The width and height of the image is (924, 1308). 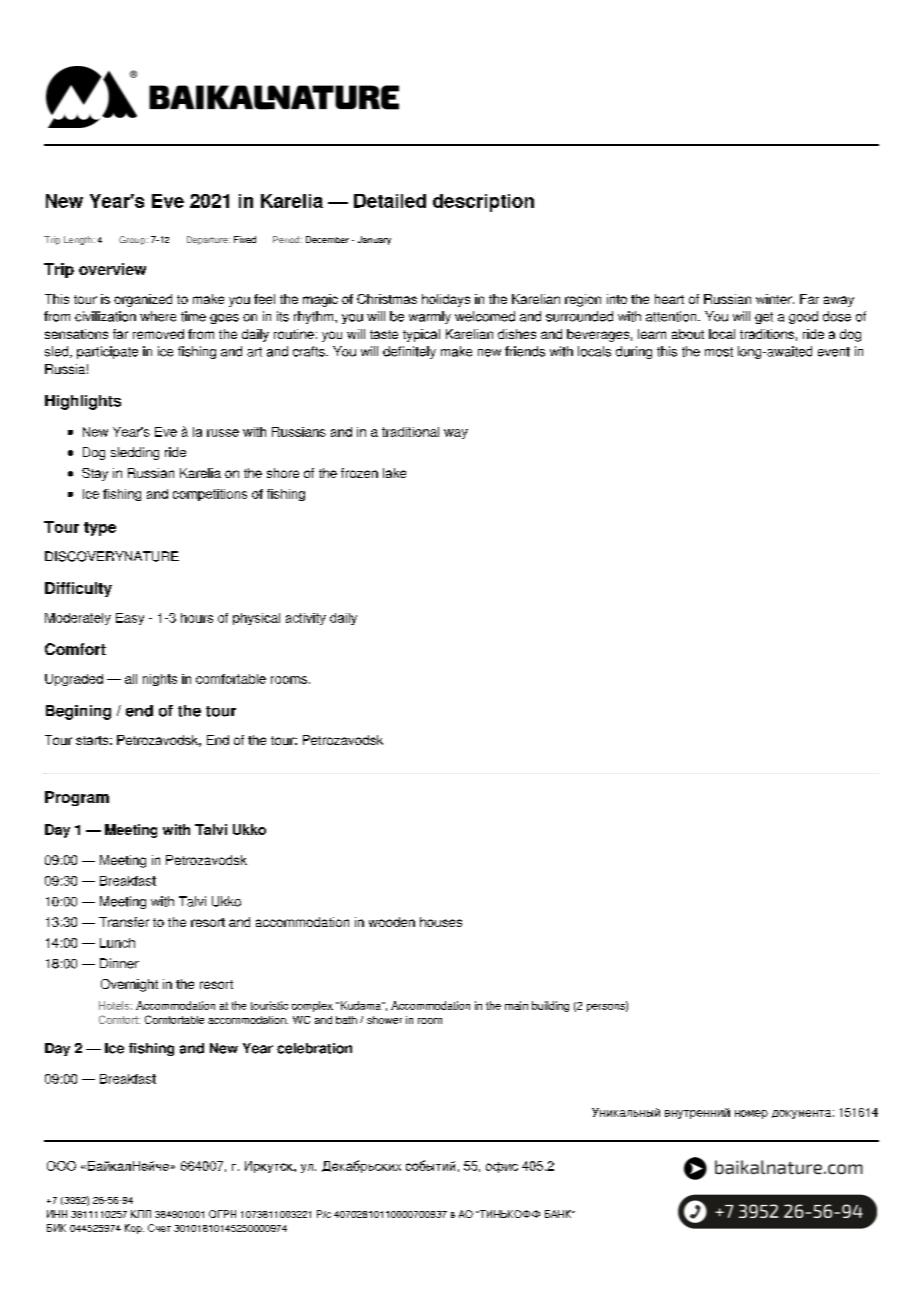 I want to click on Overnight, so click(x=129, y=985).
